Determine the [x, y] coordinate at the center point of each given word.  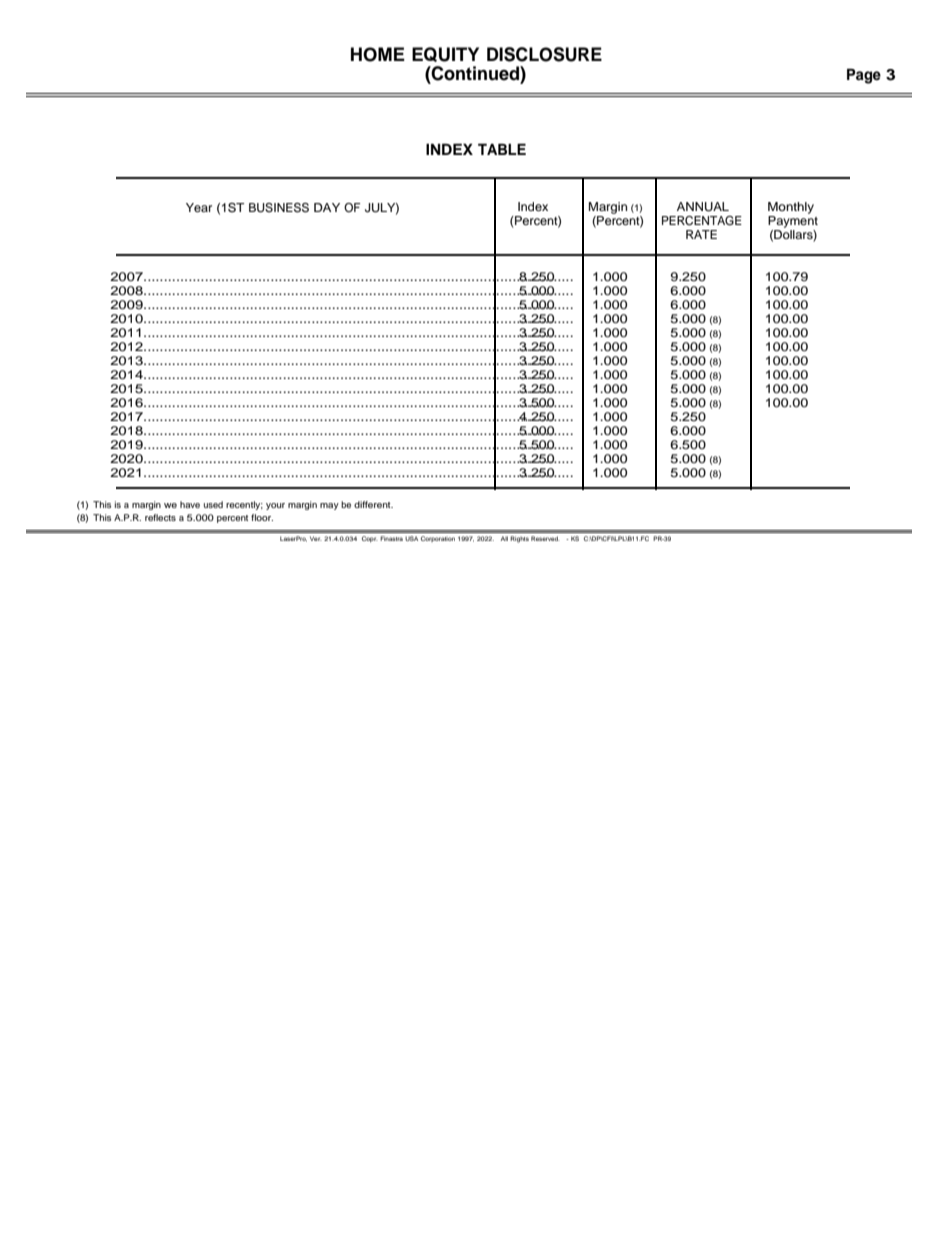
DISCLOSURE [544, 54]
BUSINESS [279, 208]
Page [864, 76]
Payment [793, 222]
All [504, 538]
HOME [378, 54]
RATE [701, 234]
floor [262, 517]
